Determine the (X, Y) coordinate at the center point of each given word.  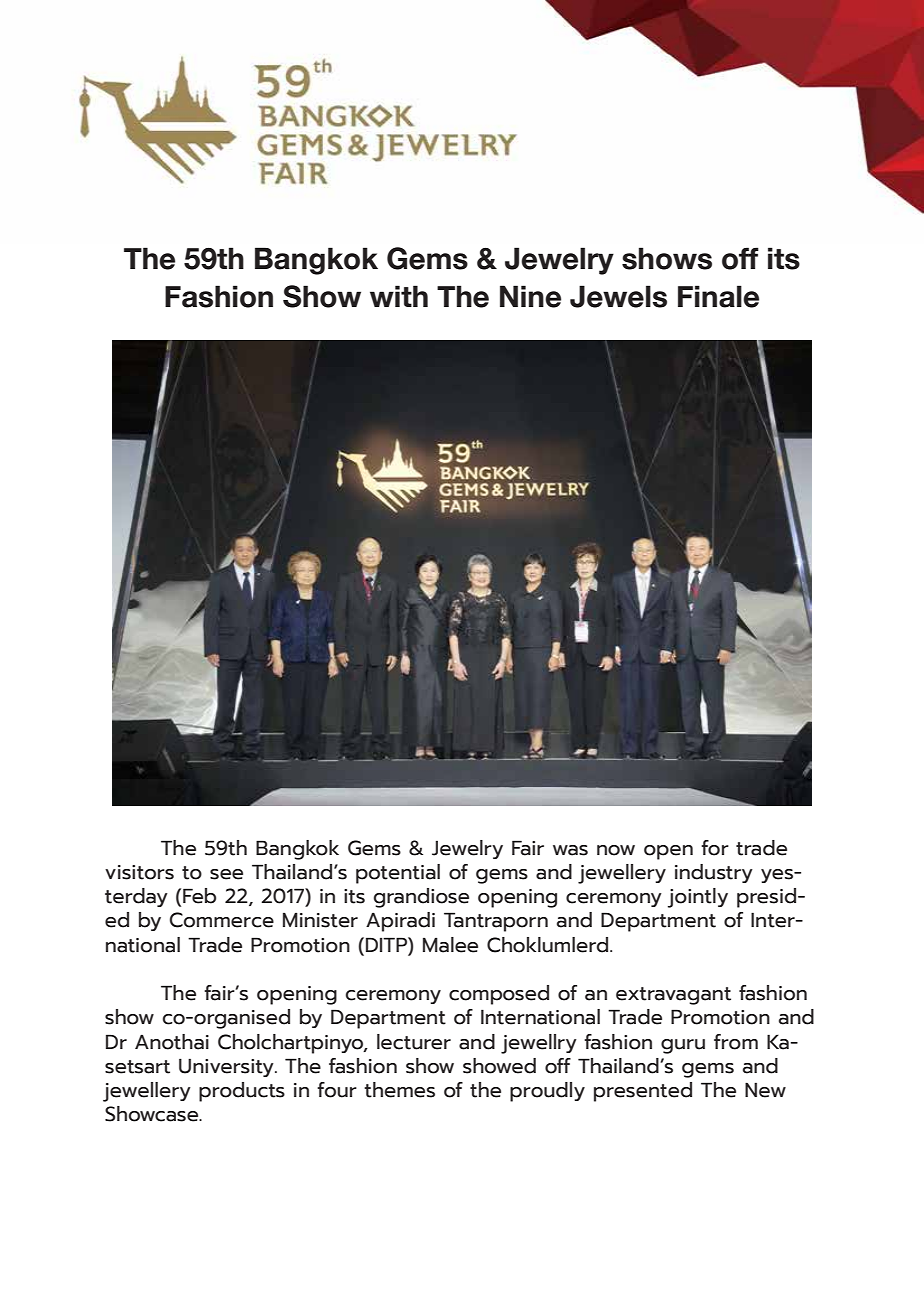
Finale (718, 296)
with (399, 296)
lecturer (414, 1042)
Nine (530, 296)
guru (683, 1046)
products (242, 1092)
